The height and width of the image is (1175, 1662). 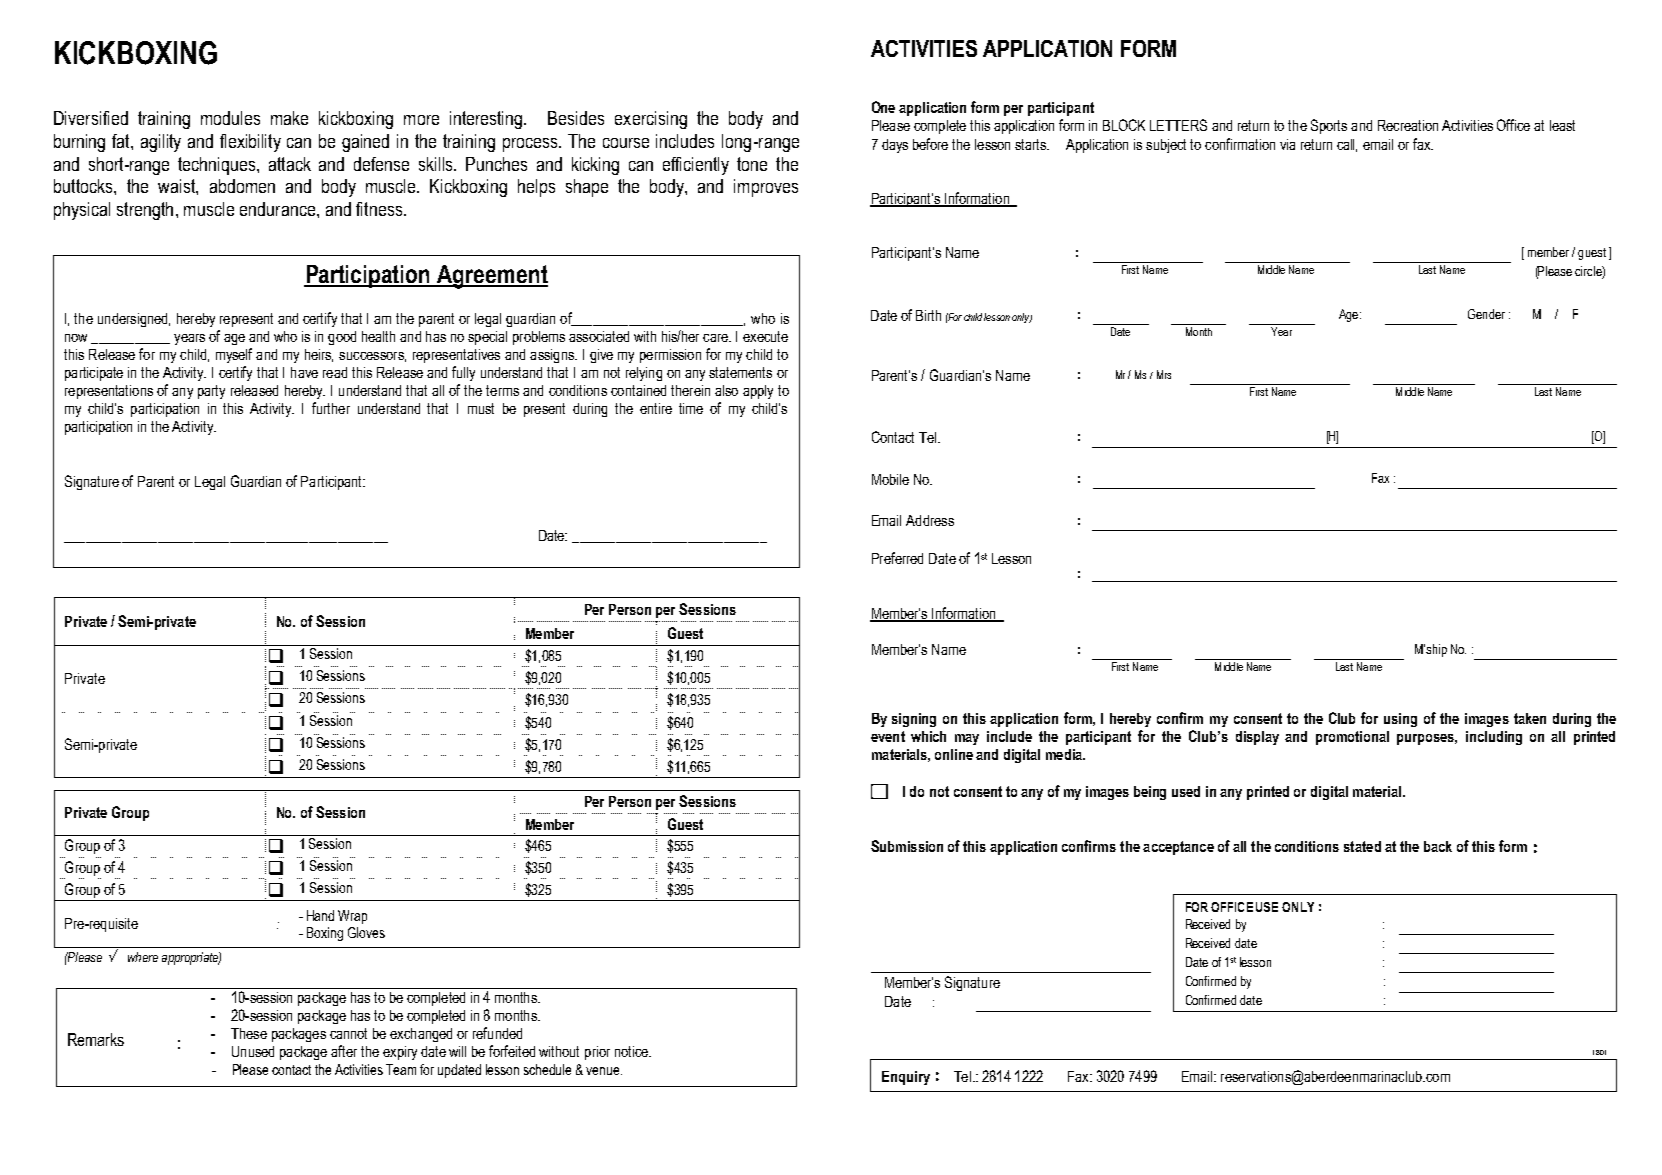 What do you see at coordinates (320, 915) in the image?
I see `Hand` at bounding box center [320, 915].
